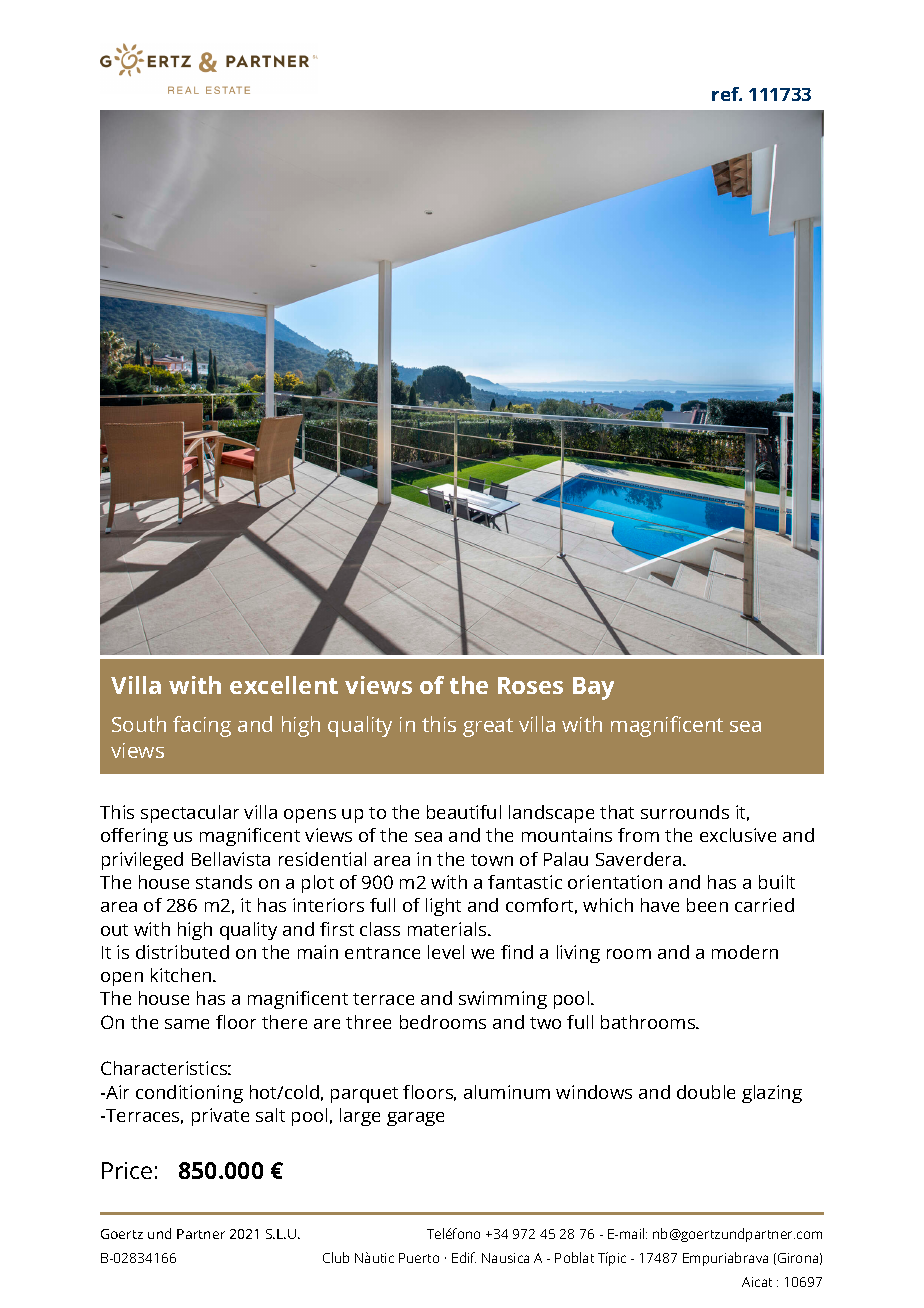 Image resolution: width=924 pixels, height=1308 pixels. Describe the element at coordinates (127, 1170) in the document. I see `Price` at that location.
